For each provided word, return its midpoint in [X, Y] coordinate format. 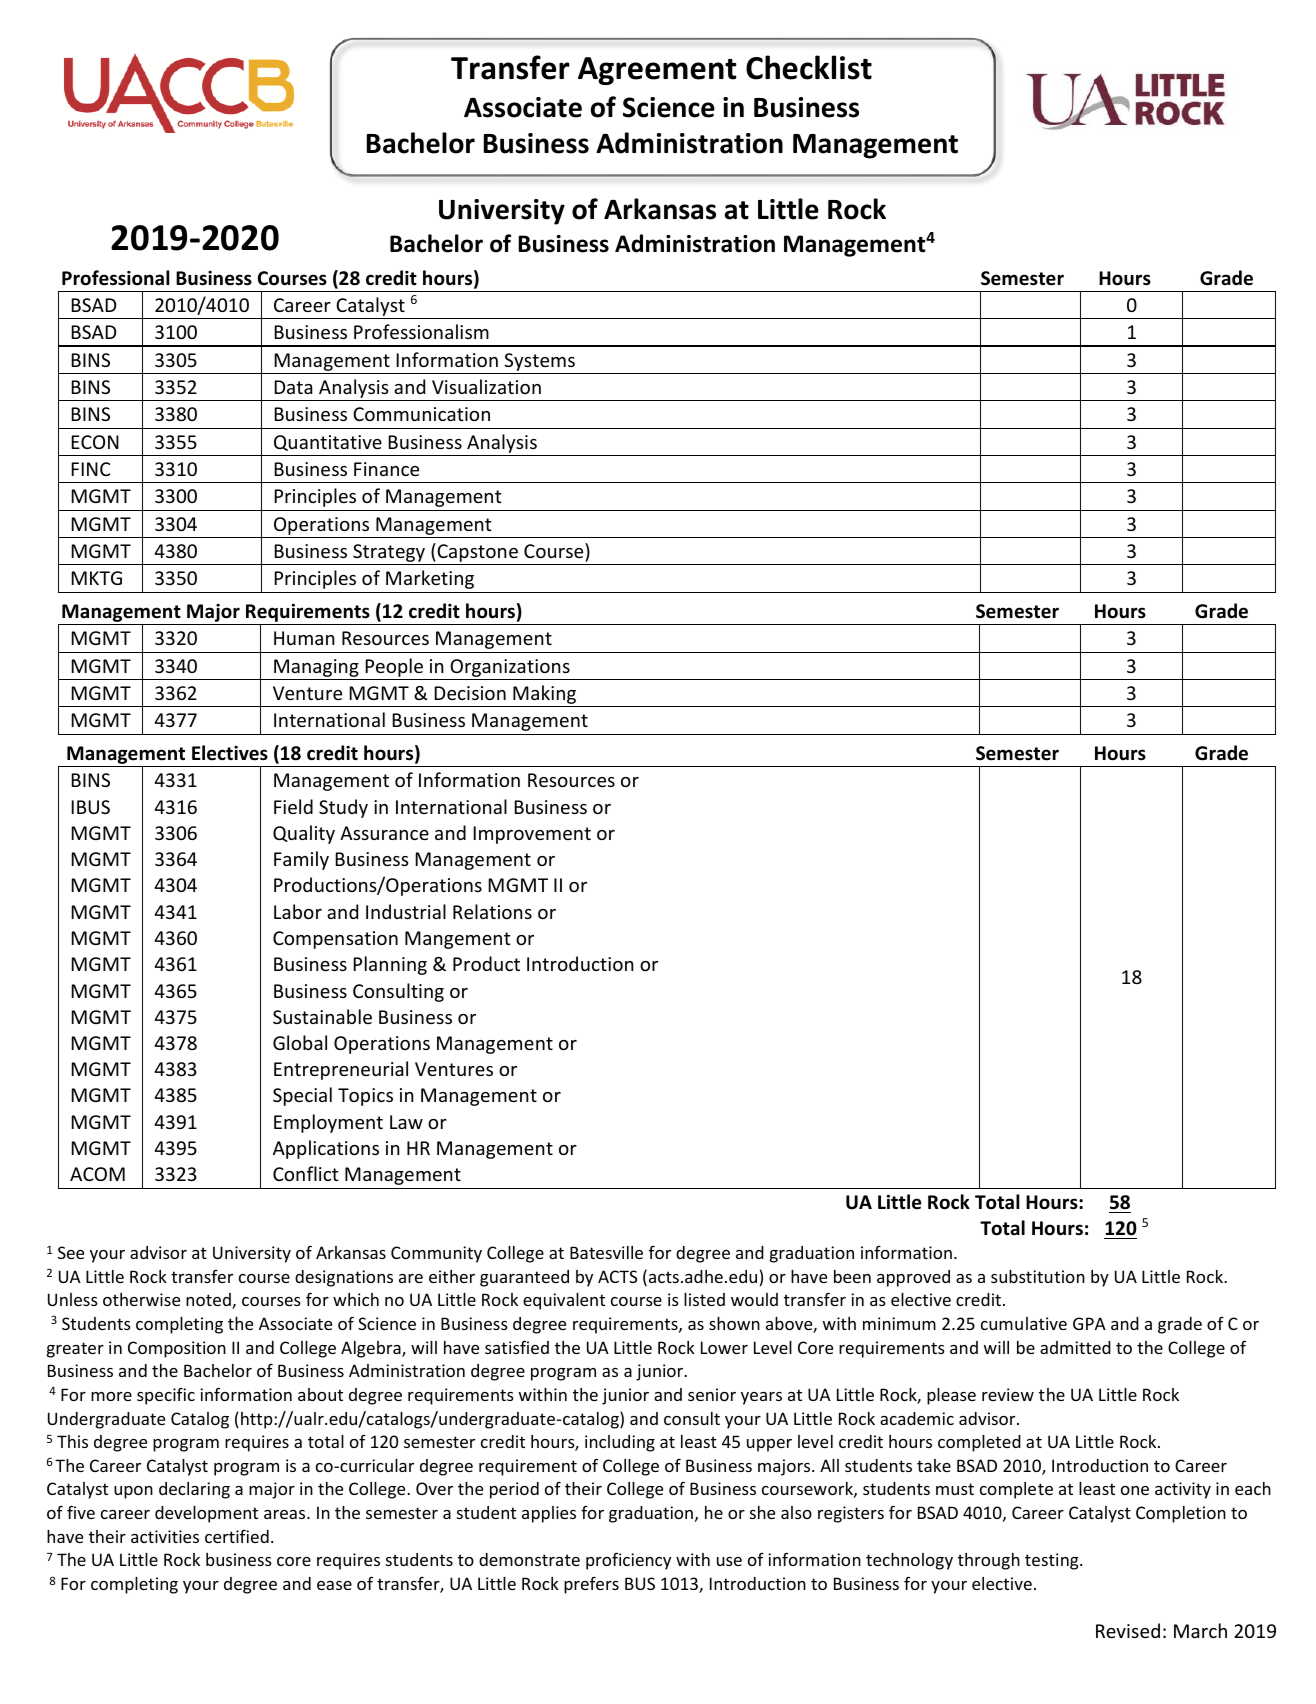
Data [293, 387]
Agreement [657, 71]
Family [301, 860]
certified [237, 1536]
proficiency [628, 1561]
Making [545, 696]
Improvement [532, 835]
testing [1053, 1561]
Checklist [809, 67]
